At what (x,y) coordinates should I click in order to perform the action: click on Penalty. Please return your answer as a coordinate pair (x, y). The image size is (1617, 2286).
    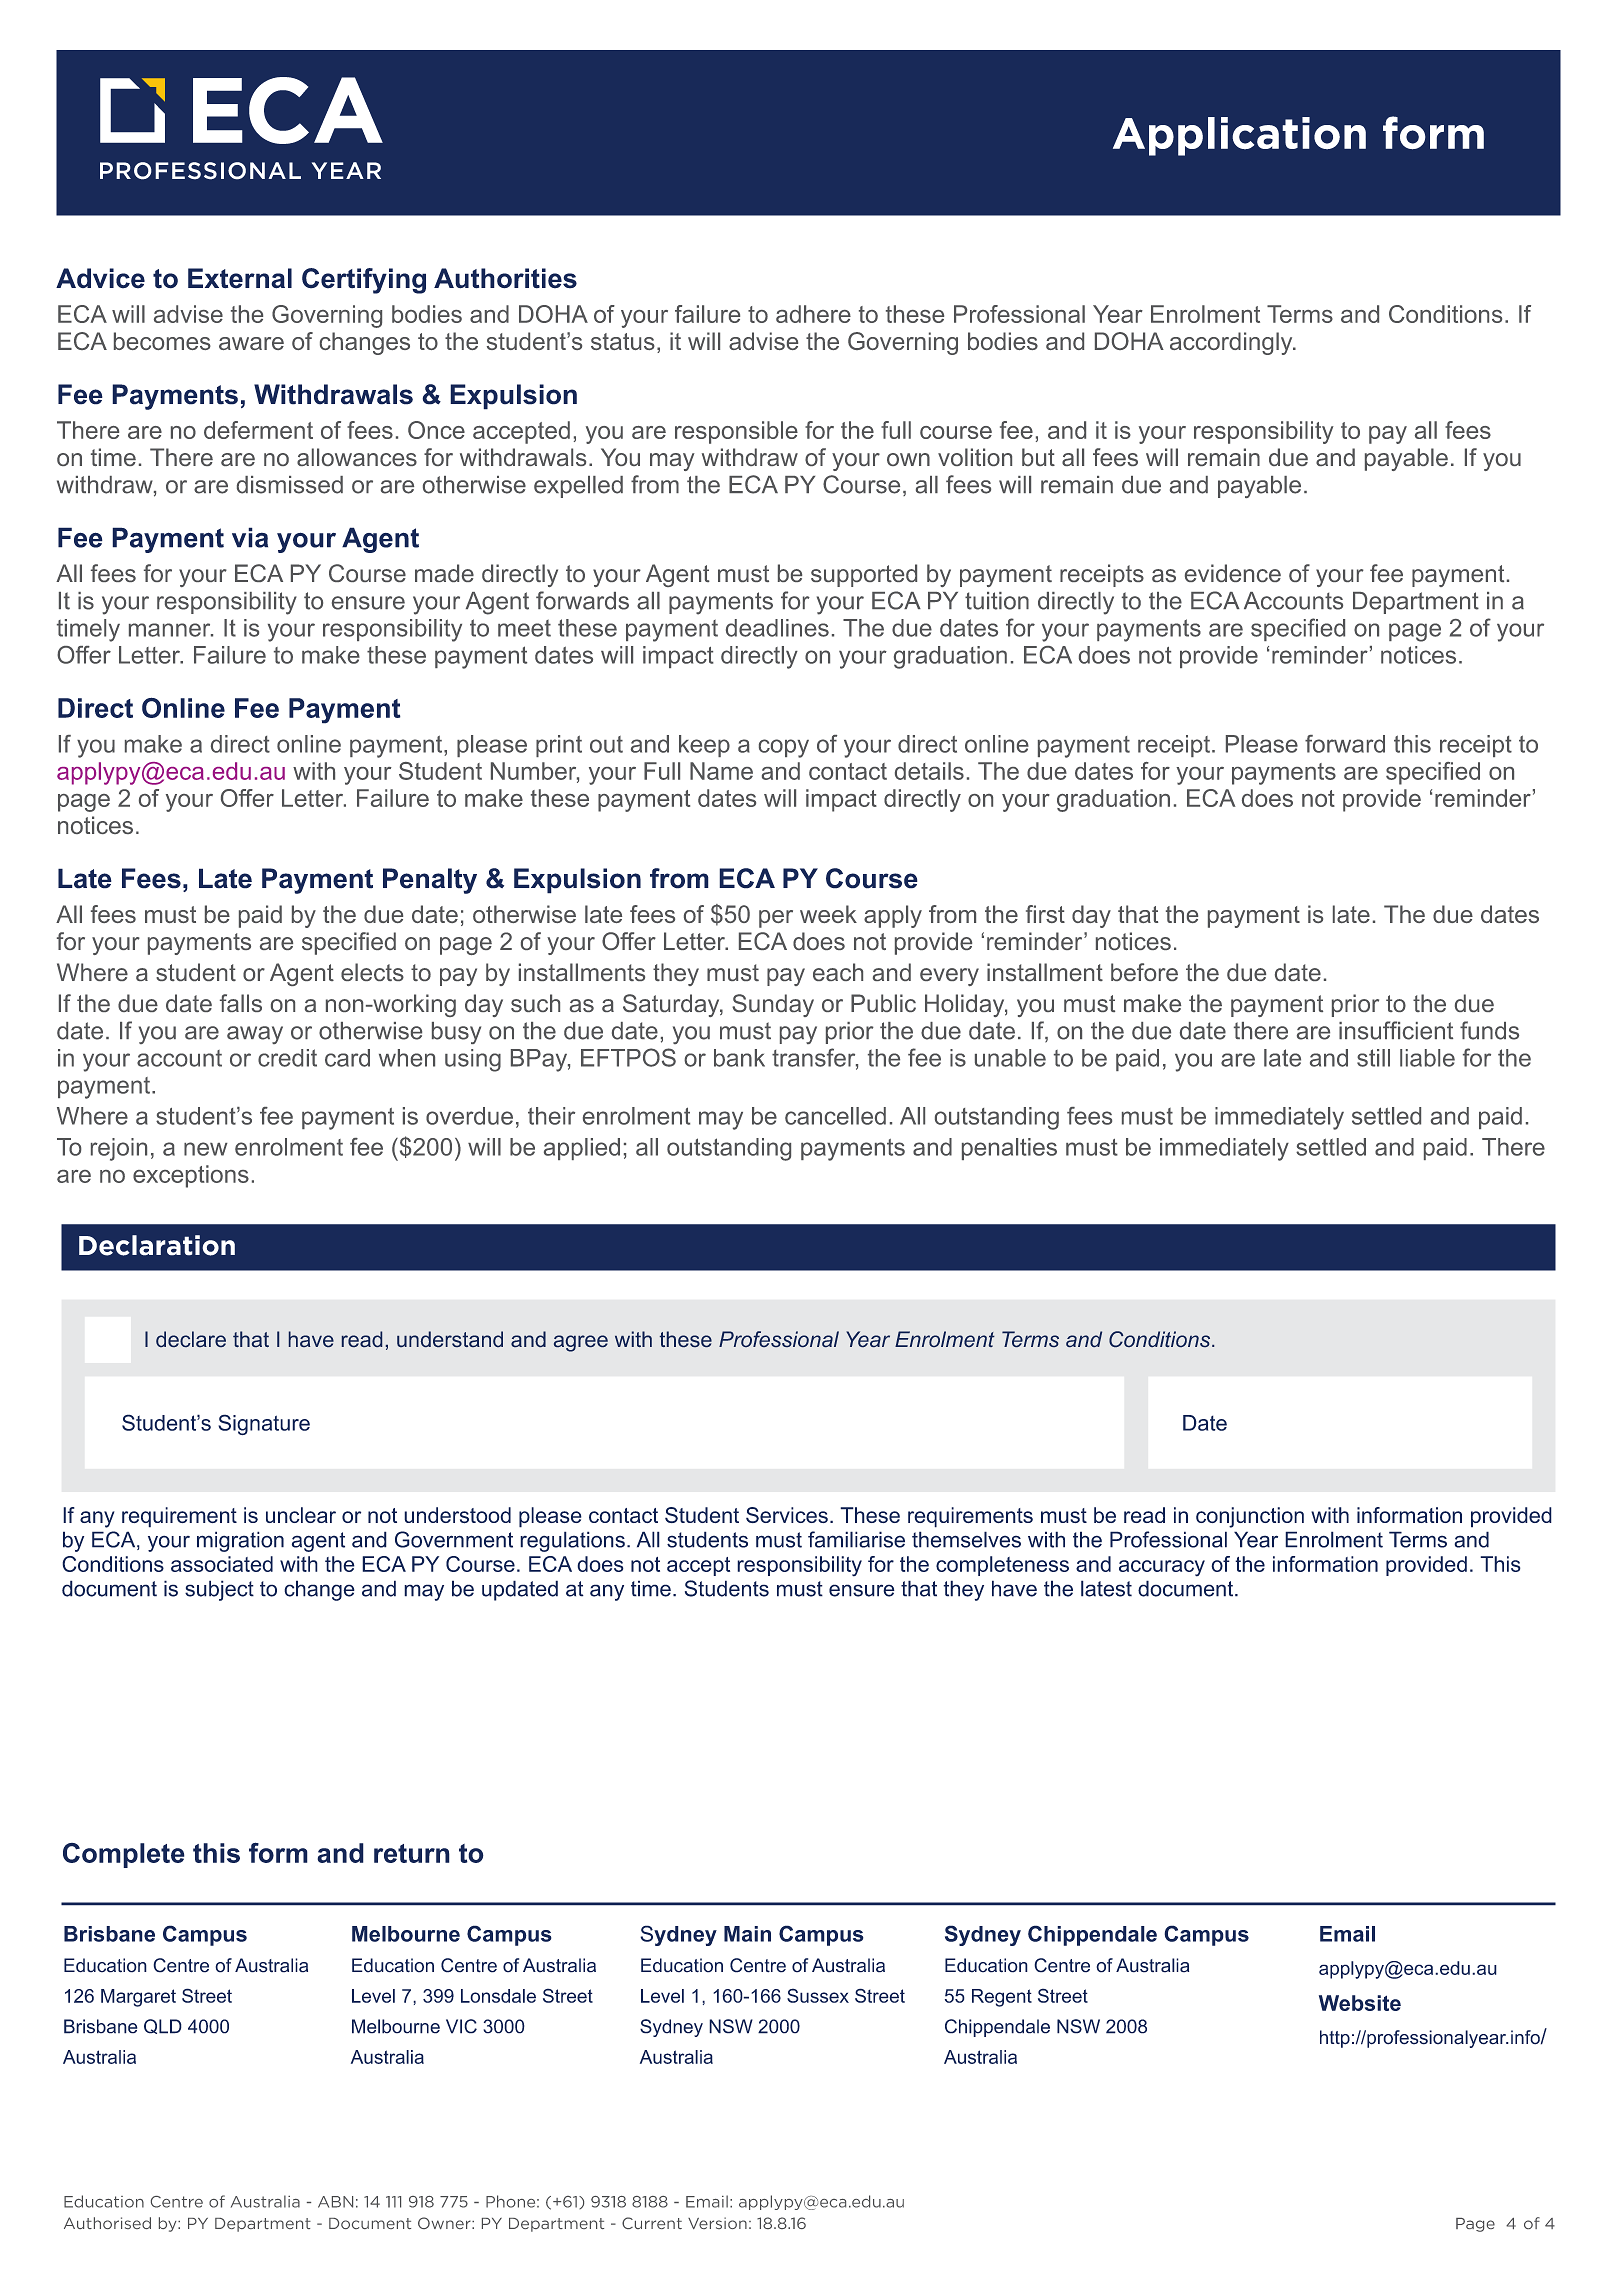
    Looking at the image, I should click on (430, 881).
